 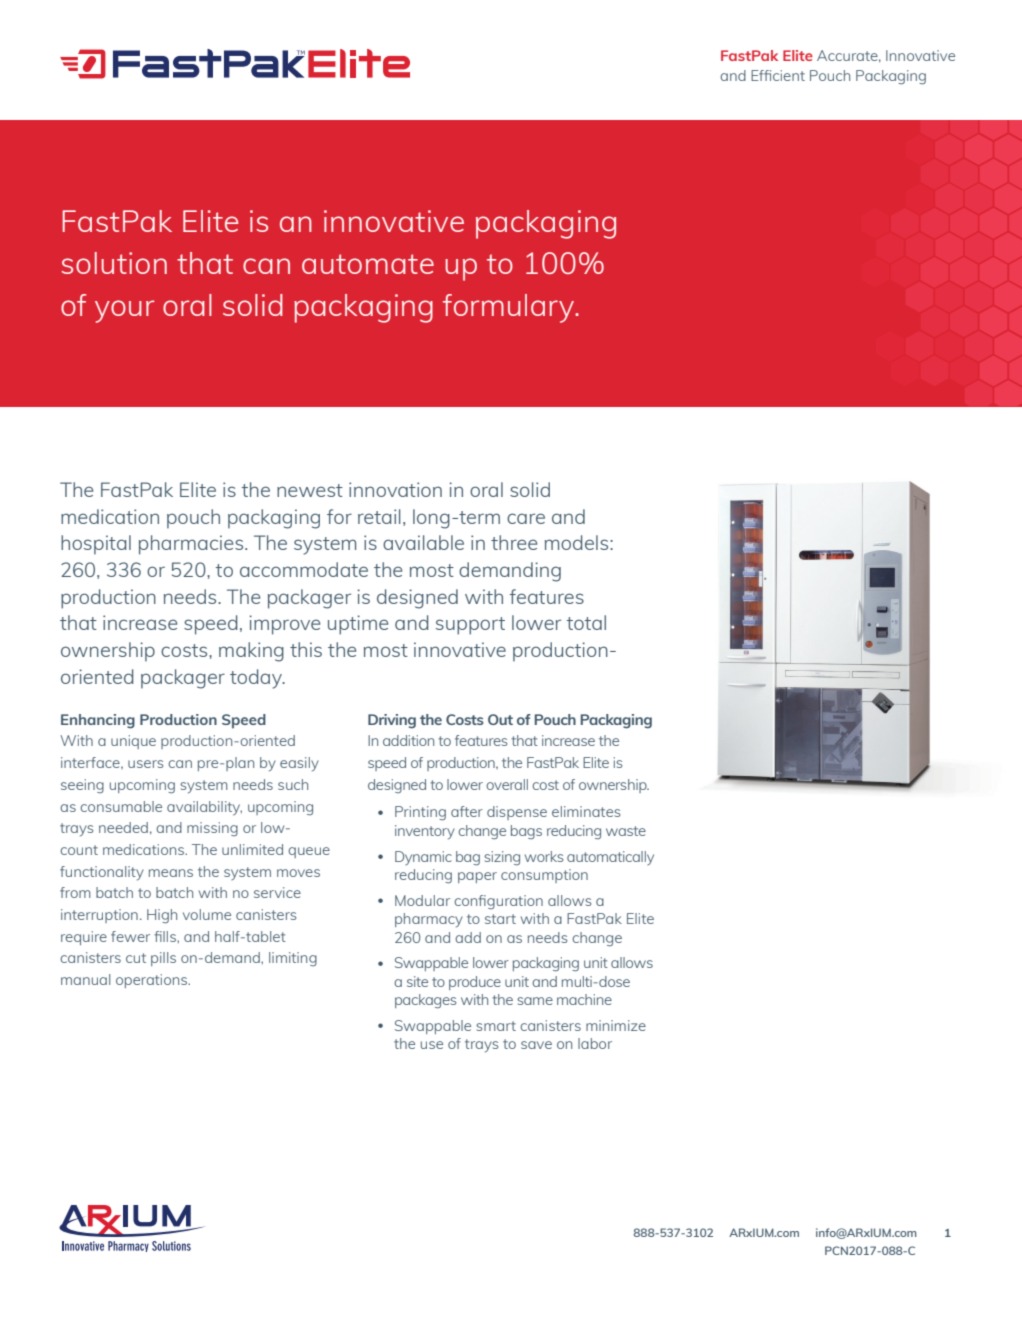 What do you see at coordinates (114, 263) in the screenshot?
I see `solution` at bounding box center [114, 263].
